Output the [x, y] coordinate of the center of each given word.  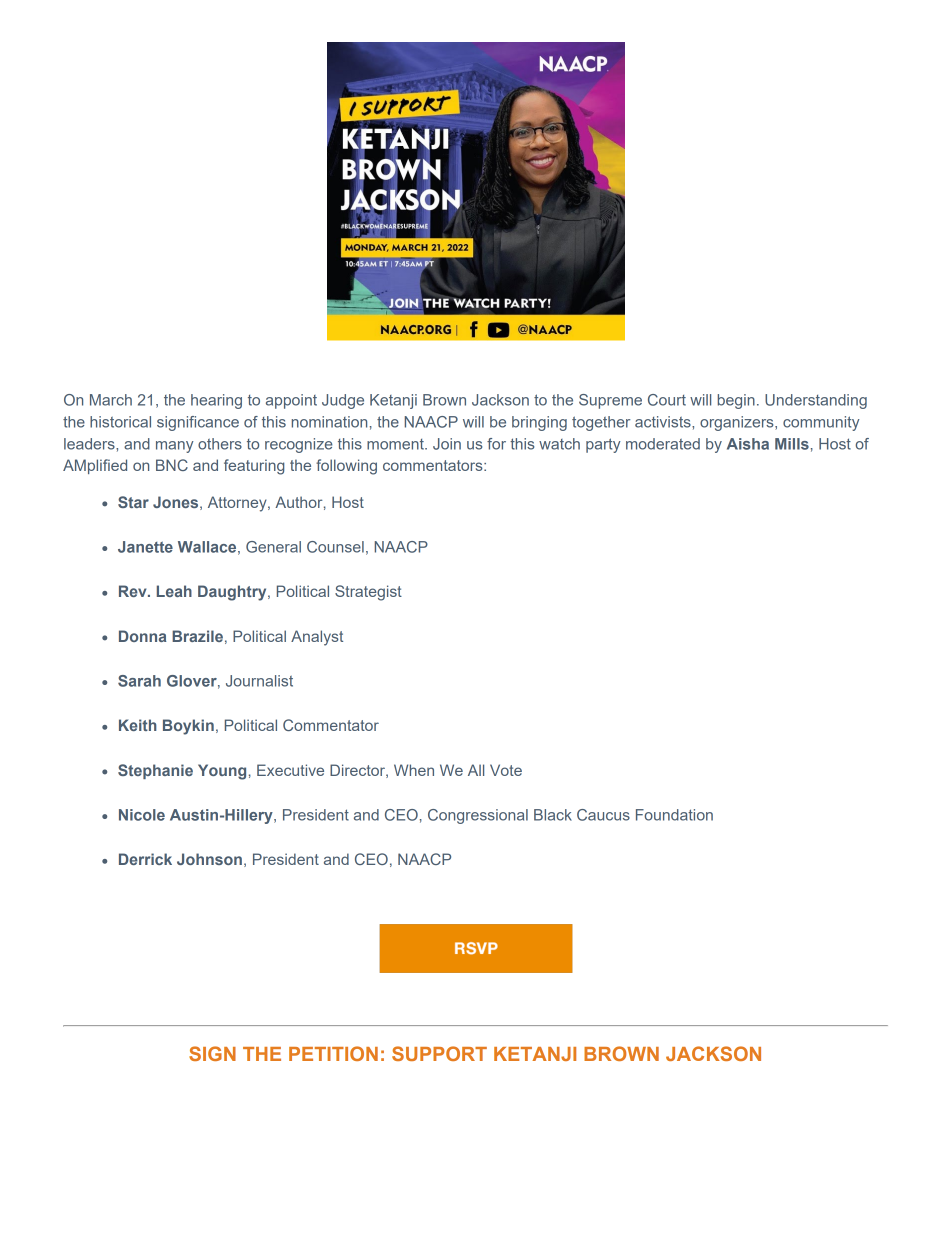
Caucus [603, 815]
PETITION [333, 1053]
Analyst [317, 638]
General [273, 547]
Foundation [674, 815]
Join [447, 444]
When [414, 770]
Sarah [139, 681]
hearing [216, 401]
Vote [506, 770]
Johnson [209, 859]
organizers [738, 423]
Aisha [748, 444]
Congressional [478, 816]
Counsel [335, 547]
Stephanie [155, 771]
